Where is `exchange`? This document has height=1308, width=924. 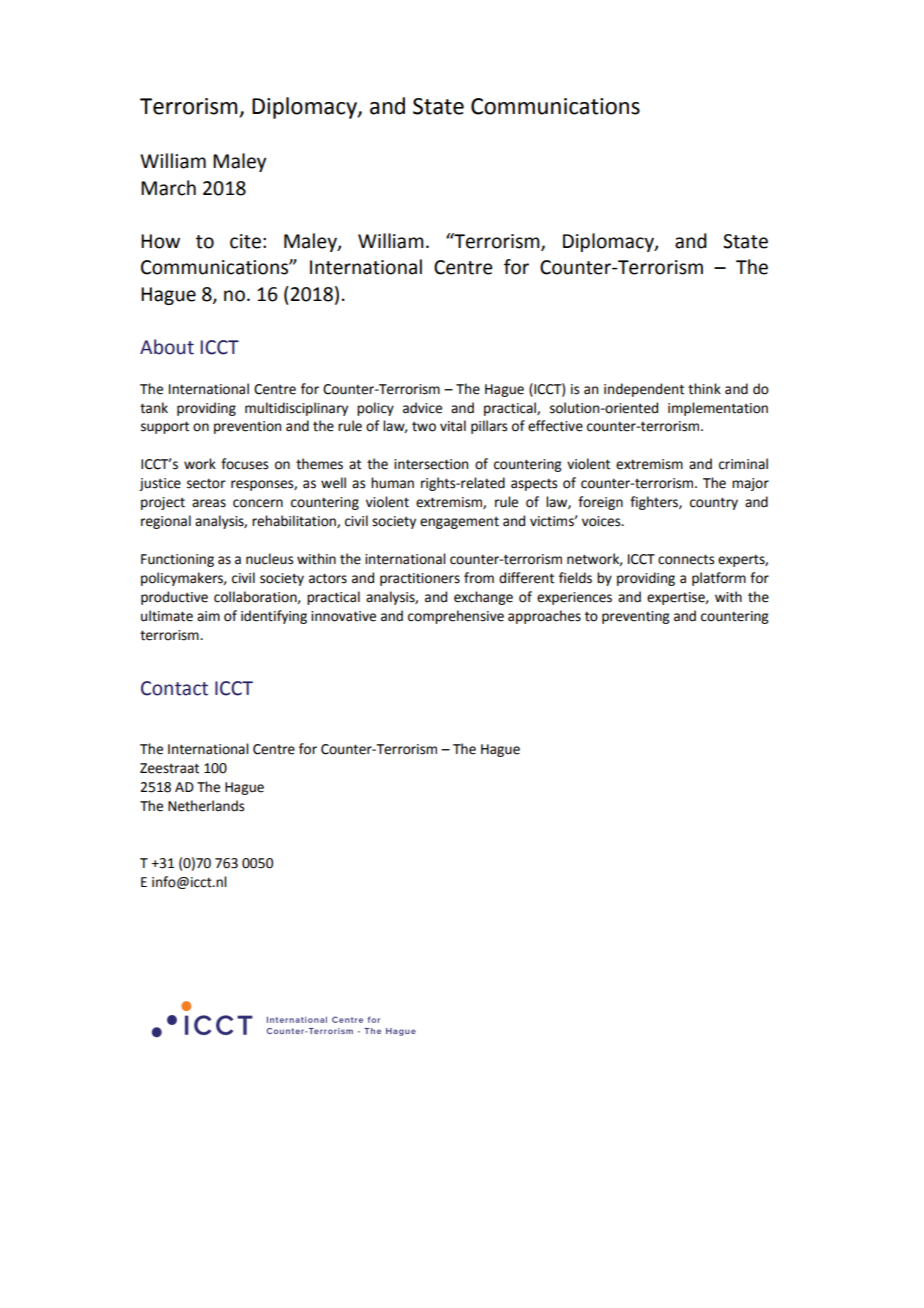
exchange is located at coordinates (483, 598).
